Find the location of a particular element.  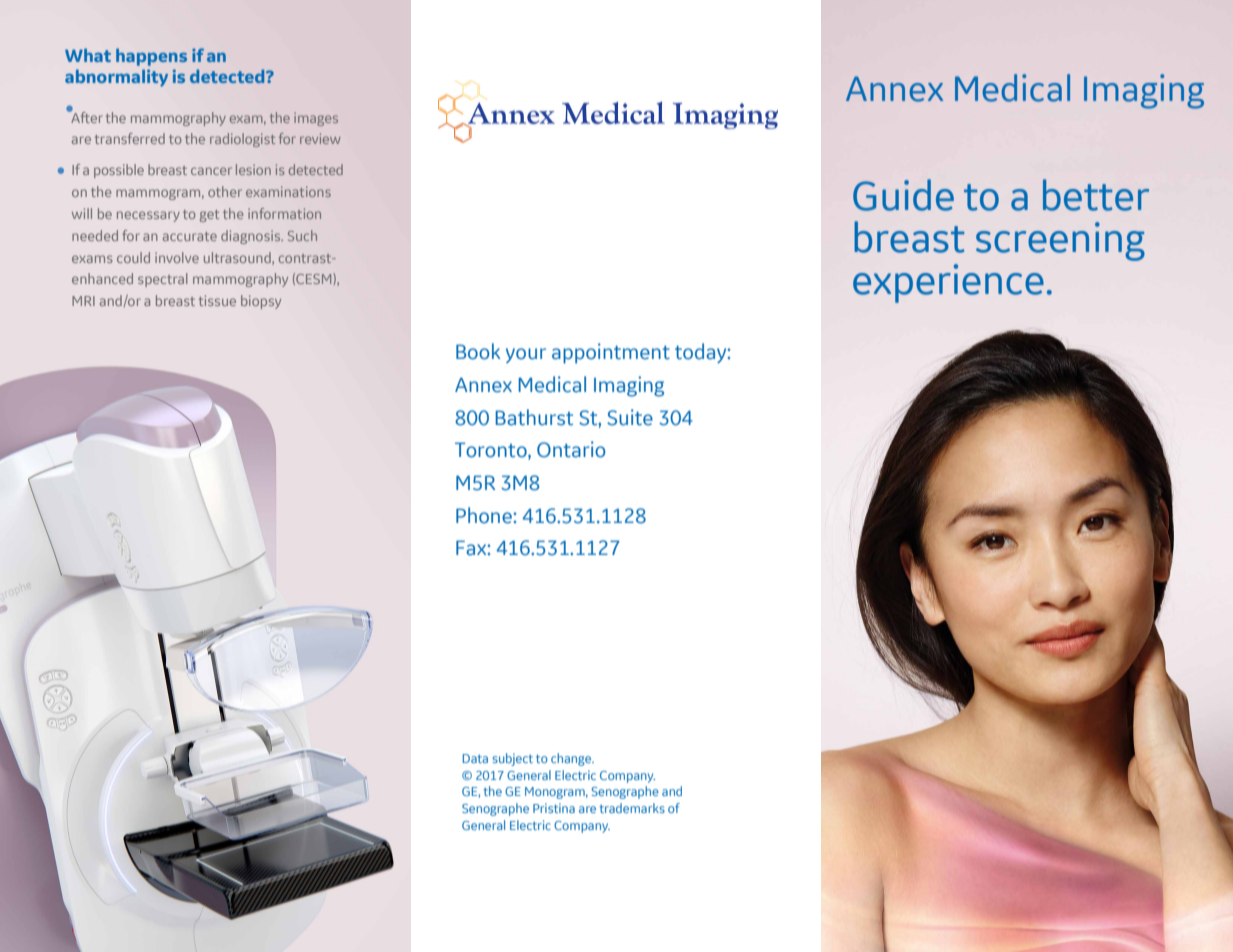

tissue is located at coordinates (217, 300).
